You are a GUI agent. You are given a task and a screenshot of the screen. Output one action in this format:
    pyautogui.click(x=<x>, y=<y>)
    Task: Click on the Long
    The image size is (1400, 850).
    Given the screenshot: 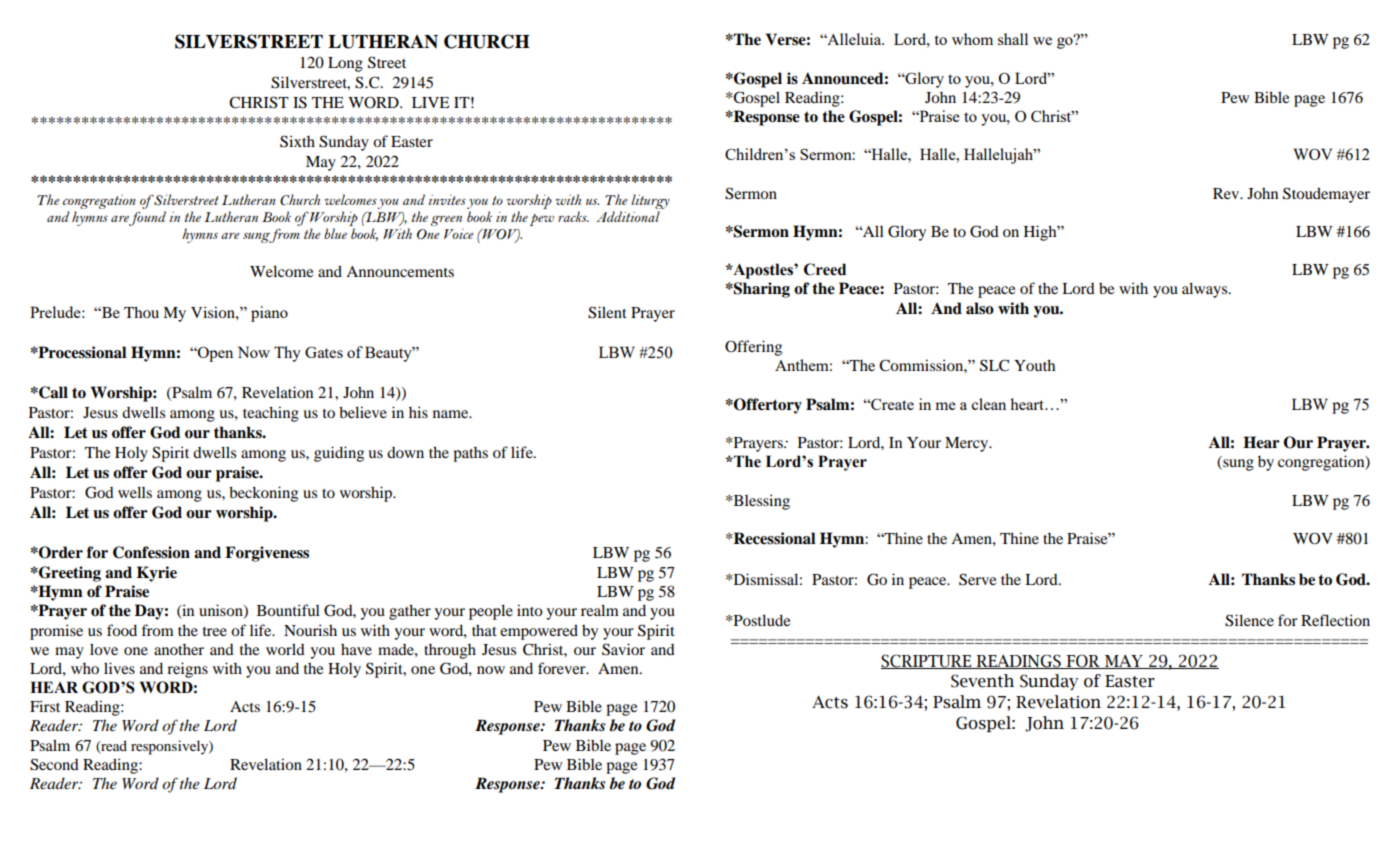 What is the action you would take?
    pyautogui.click(x=345, y=64)
